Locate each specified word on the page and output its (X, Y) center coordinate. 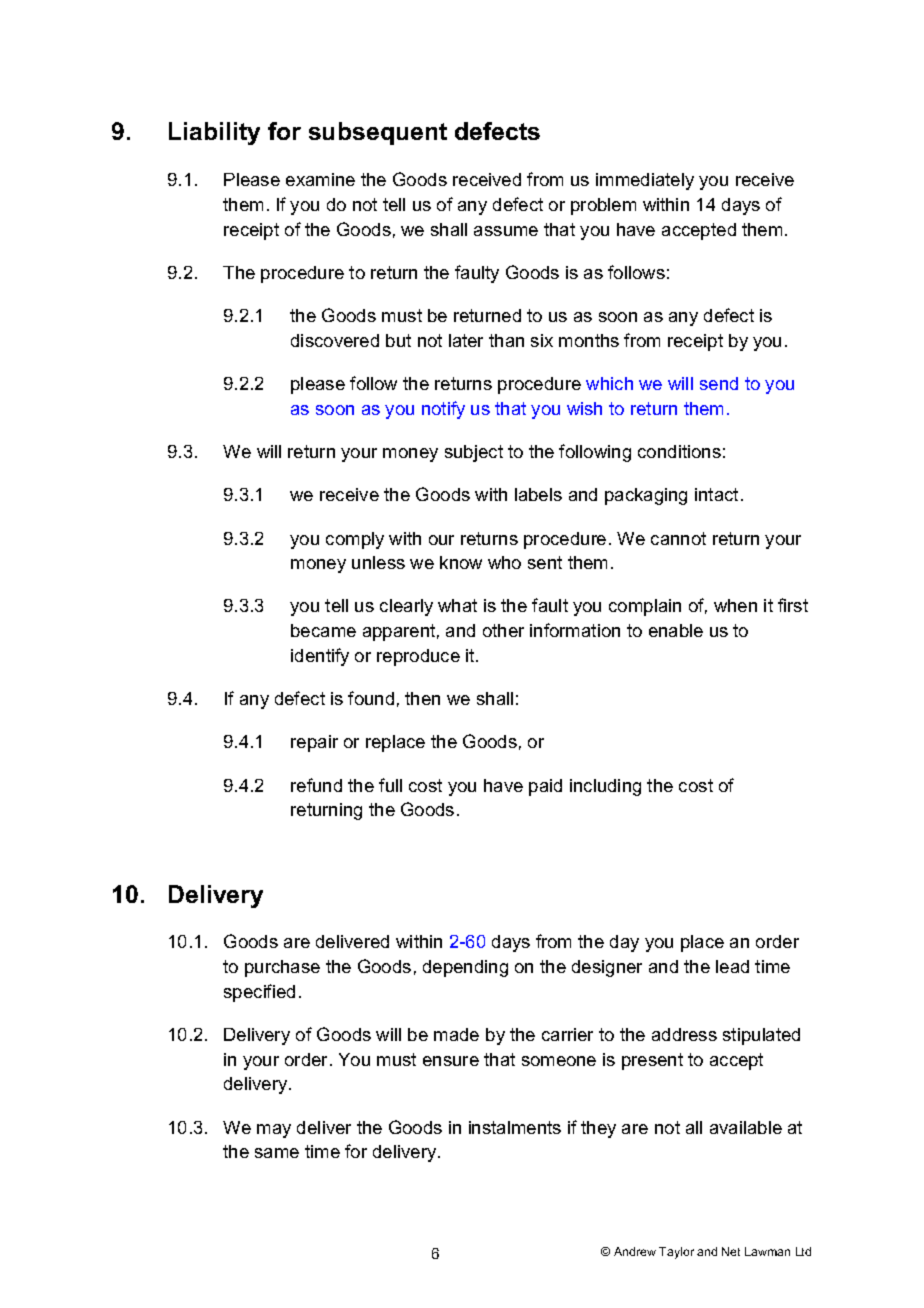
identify (320, 657)
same (277, 1153)
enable (676, 630)
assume (506, 231)
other (503, 630)
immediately (645, 181)
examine (320, 179)
